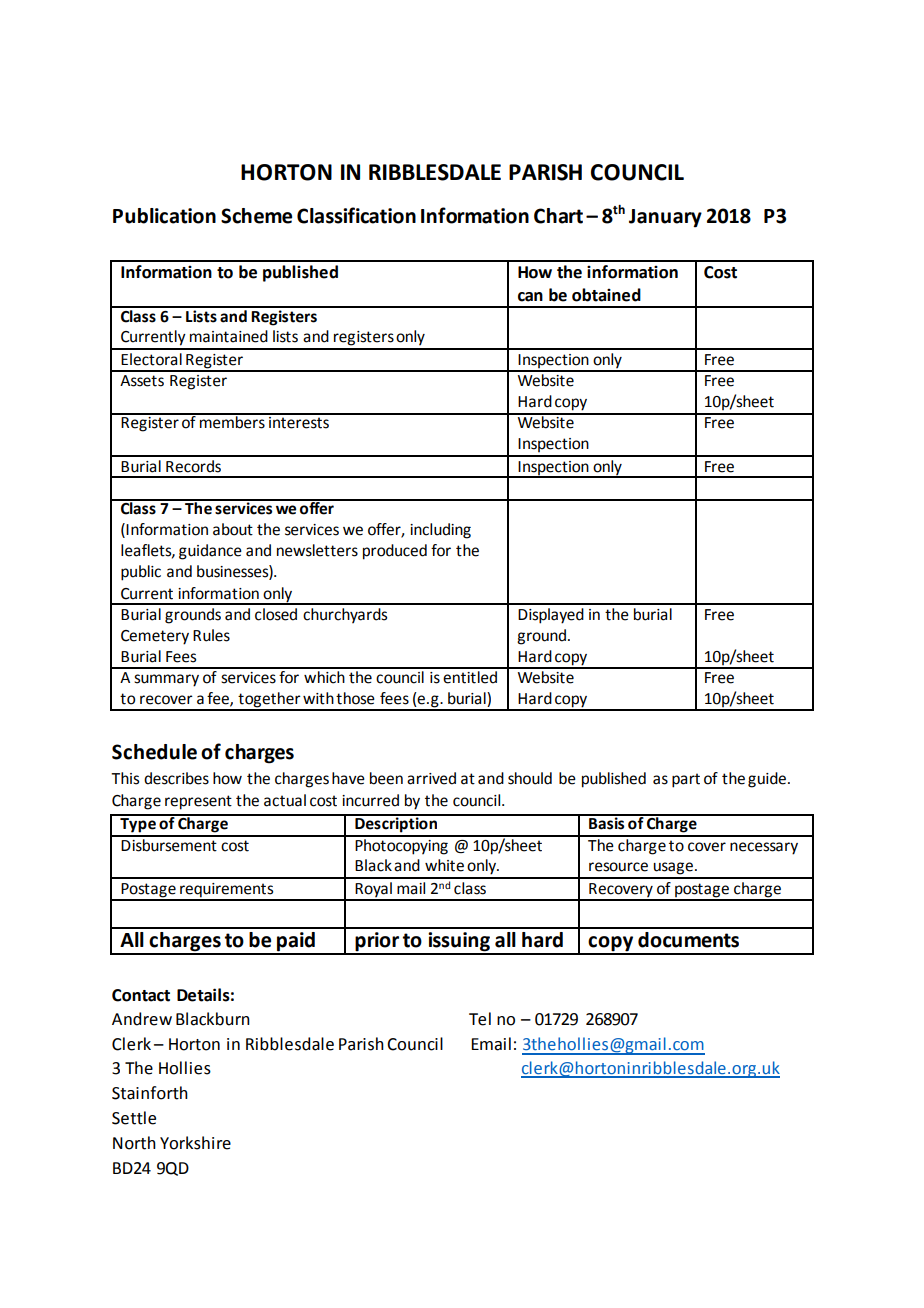 Image resolution: width=924 pixels, height=1308 pixels. Describe the element at coordinates (355, 698) in the page. I see `those` at that location.
